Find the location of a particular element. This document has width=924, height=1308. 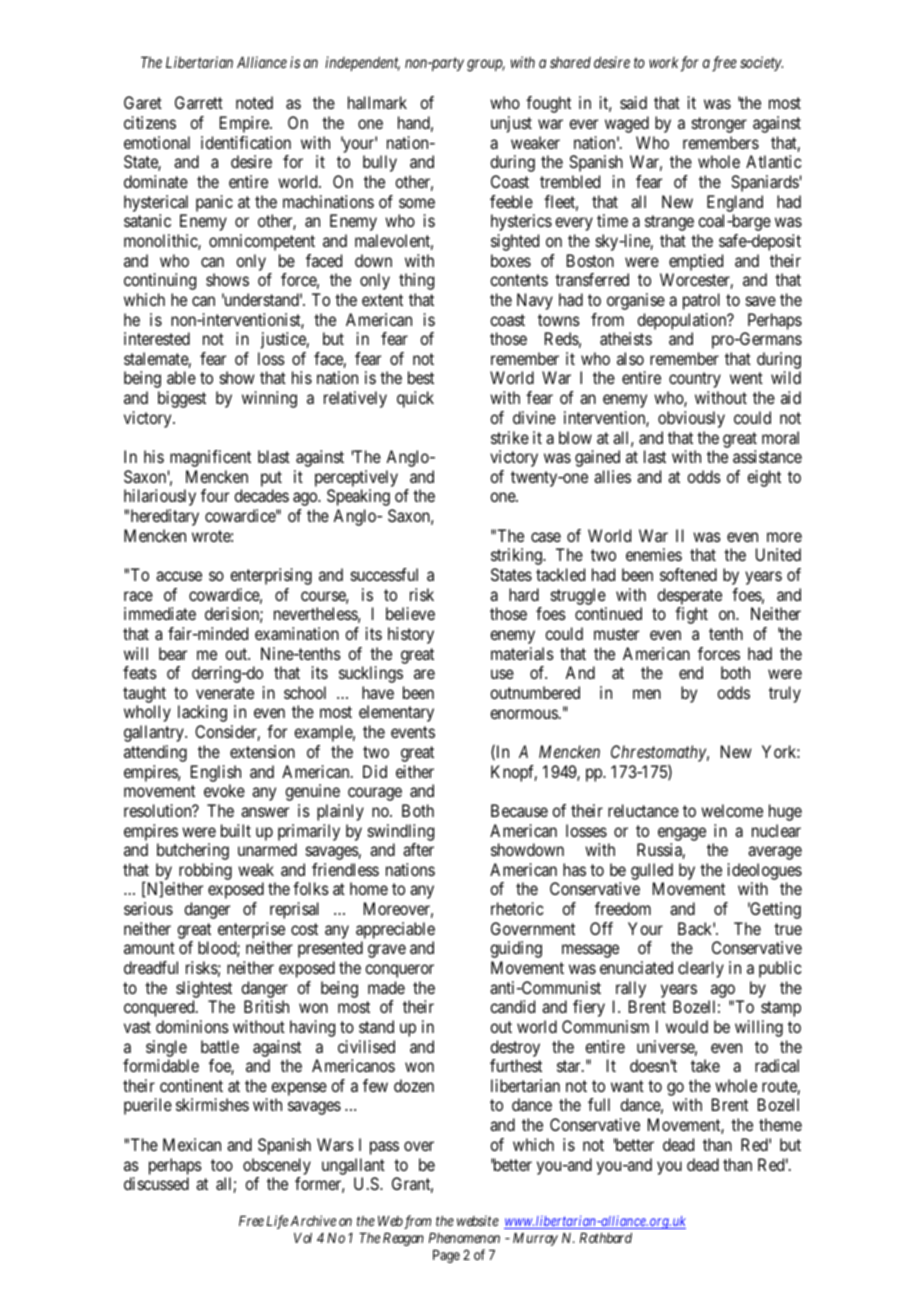

group is located at coordinates (486, 66).
